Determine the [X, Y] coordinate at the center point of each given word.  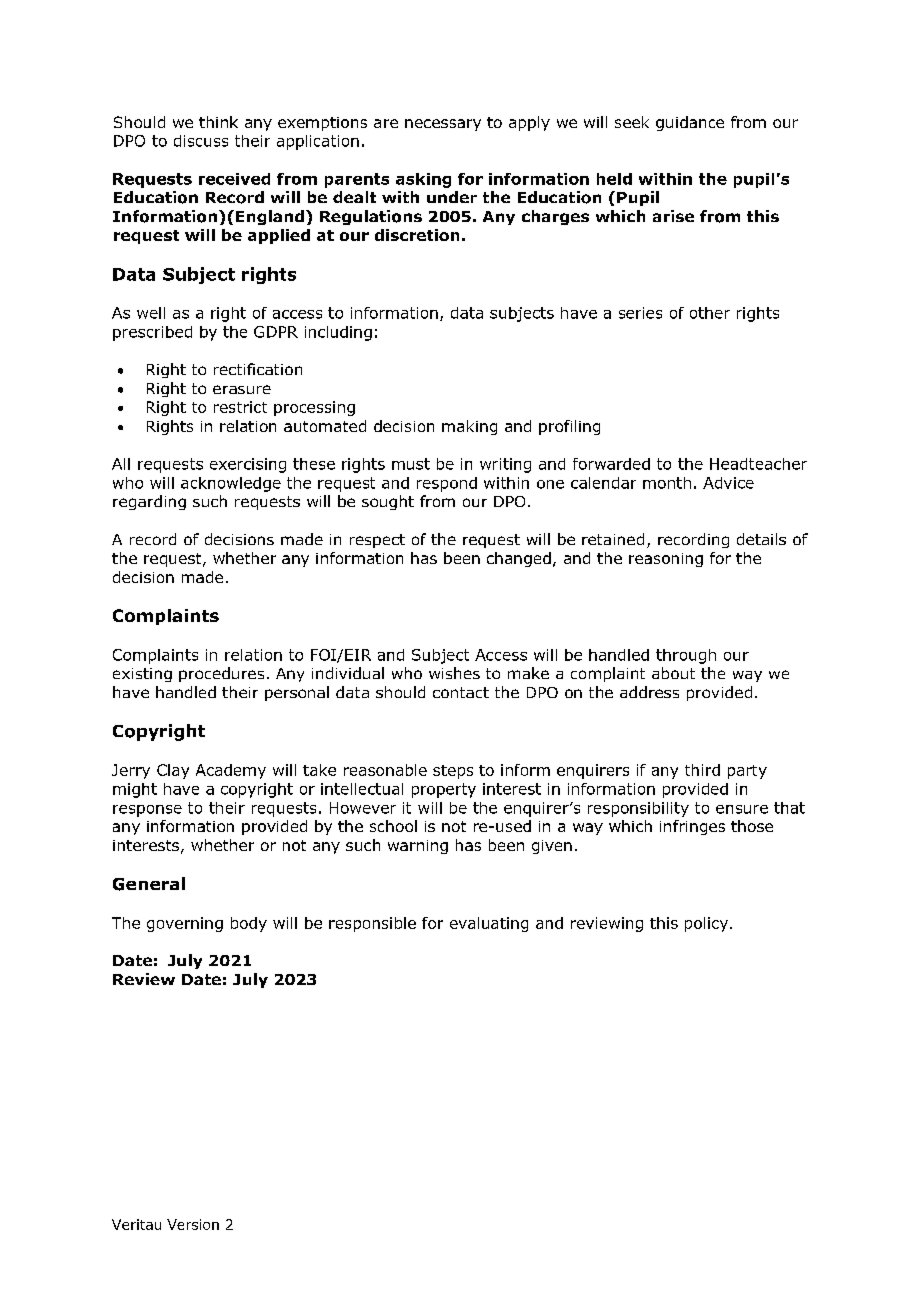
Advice [728, 483]
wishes [454, 673]
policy [708, 924]
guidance [690, 123]
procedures [221, 674]
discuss [201, 141]
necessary [443, 125]
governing [185, 924]
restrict [240, 407]
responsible [372, 924]
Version [193, 1224]
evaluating [489, 924]
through [686, 656]
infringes [692, 827]
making [469, 427]
